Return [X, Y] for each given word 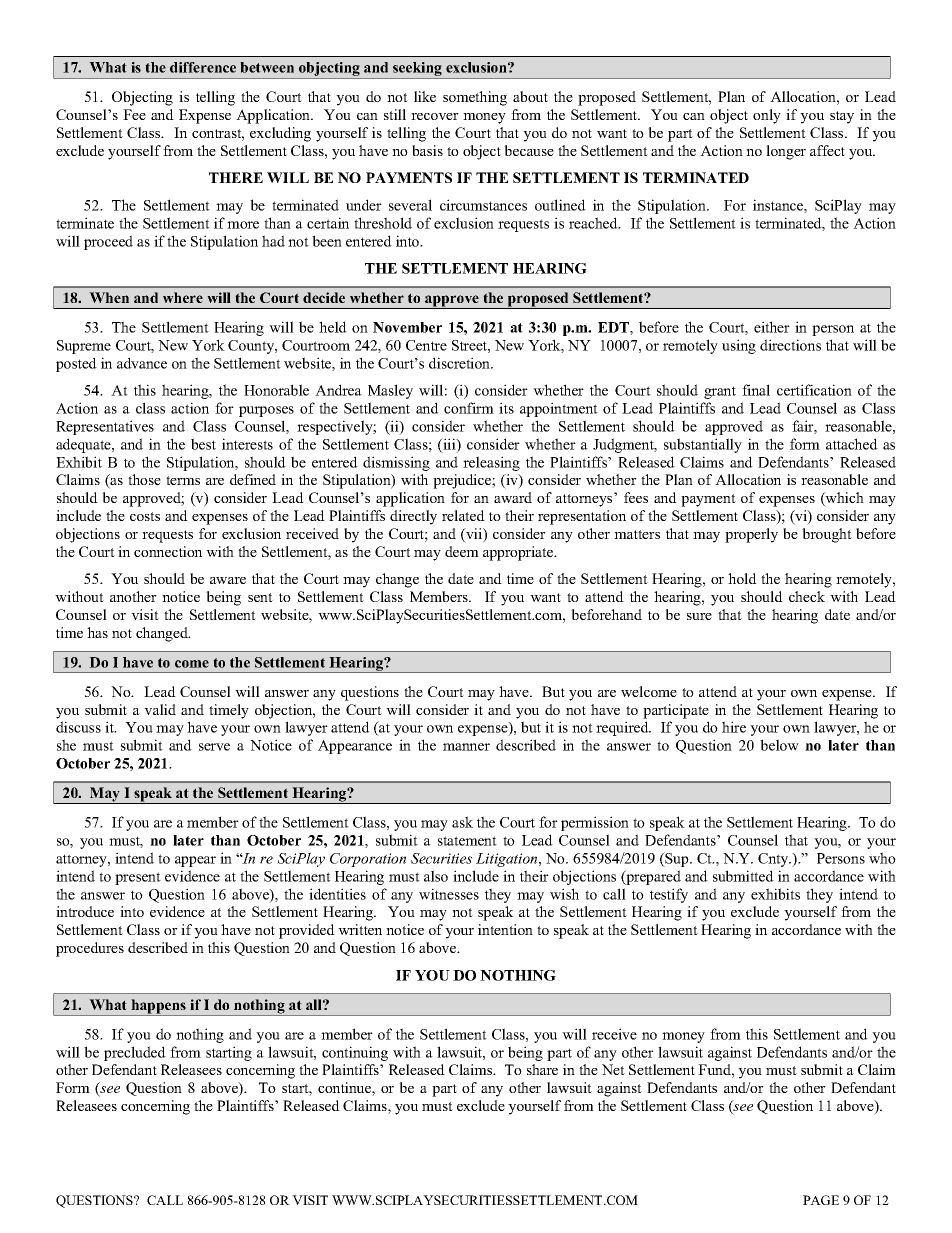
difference [203, 67]
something [475, 98]
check [807, 596]
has [97, 632]
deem [462, 551]
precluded [135, 1053]
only [767, 116]
